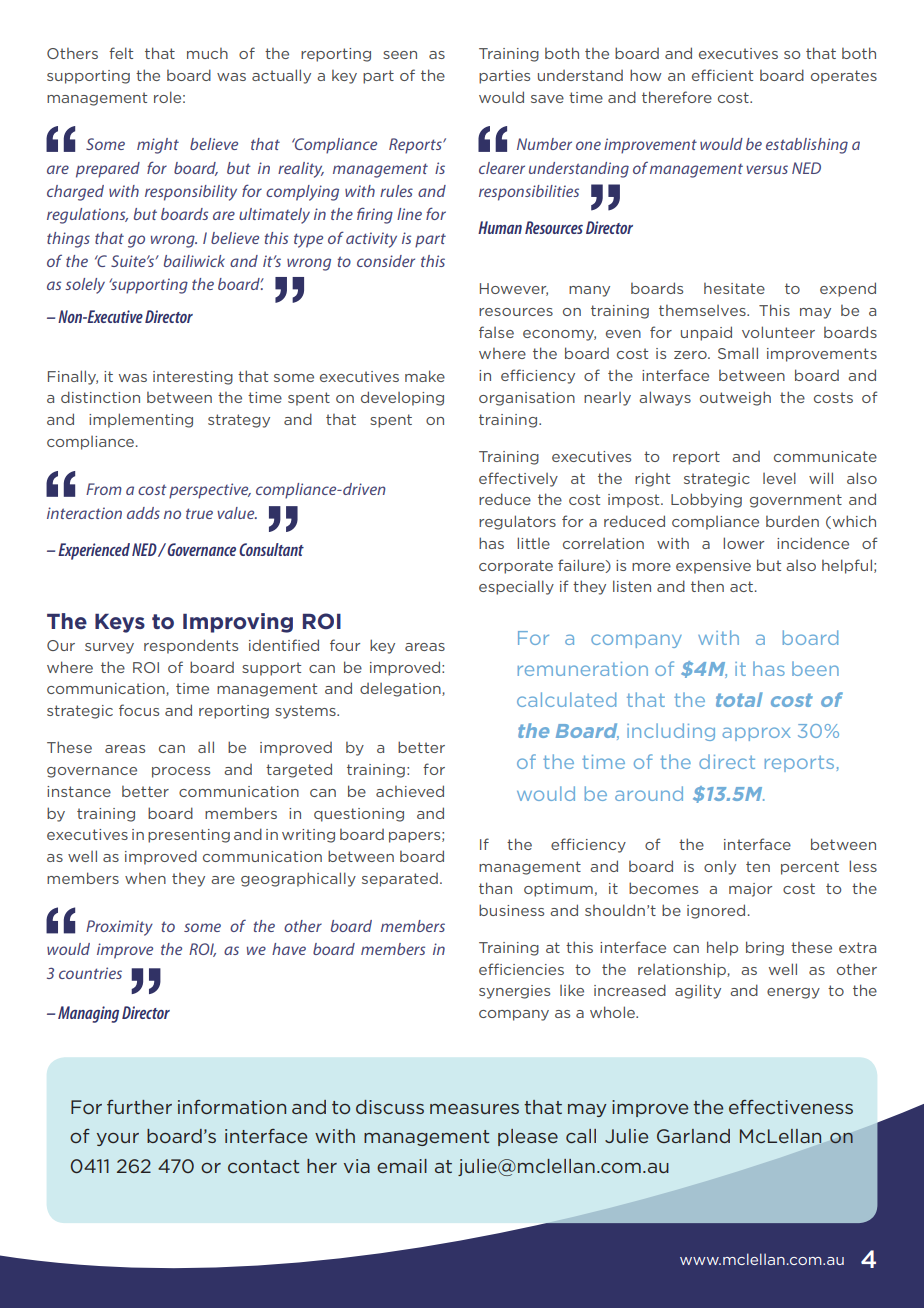 The width and height of the document is (924, 1308). I want to click on further, so click(139, 1107).
